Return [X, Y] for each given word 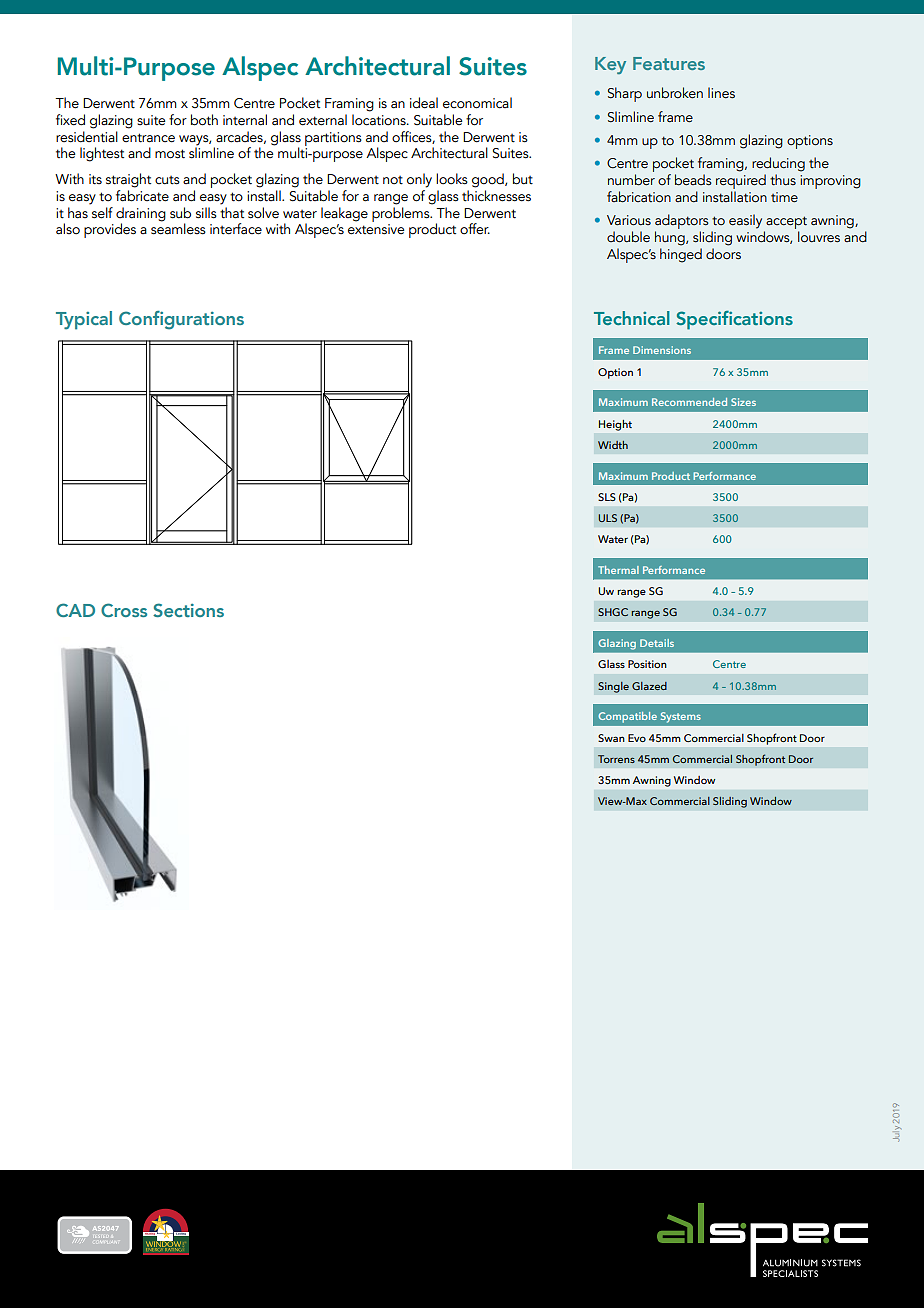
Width [613, 445]
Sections [188, 610]
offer [475, 229]
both [204, 120]
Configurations [181, 320]
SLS [607, 497]
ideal [424, 103]
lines [721, 93]
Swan [611, 738]
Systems [681, 717]
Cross [124, 610]
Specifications [734, 320]
